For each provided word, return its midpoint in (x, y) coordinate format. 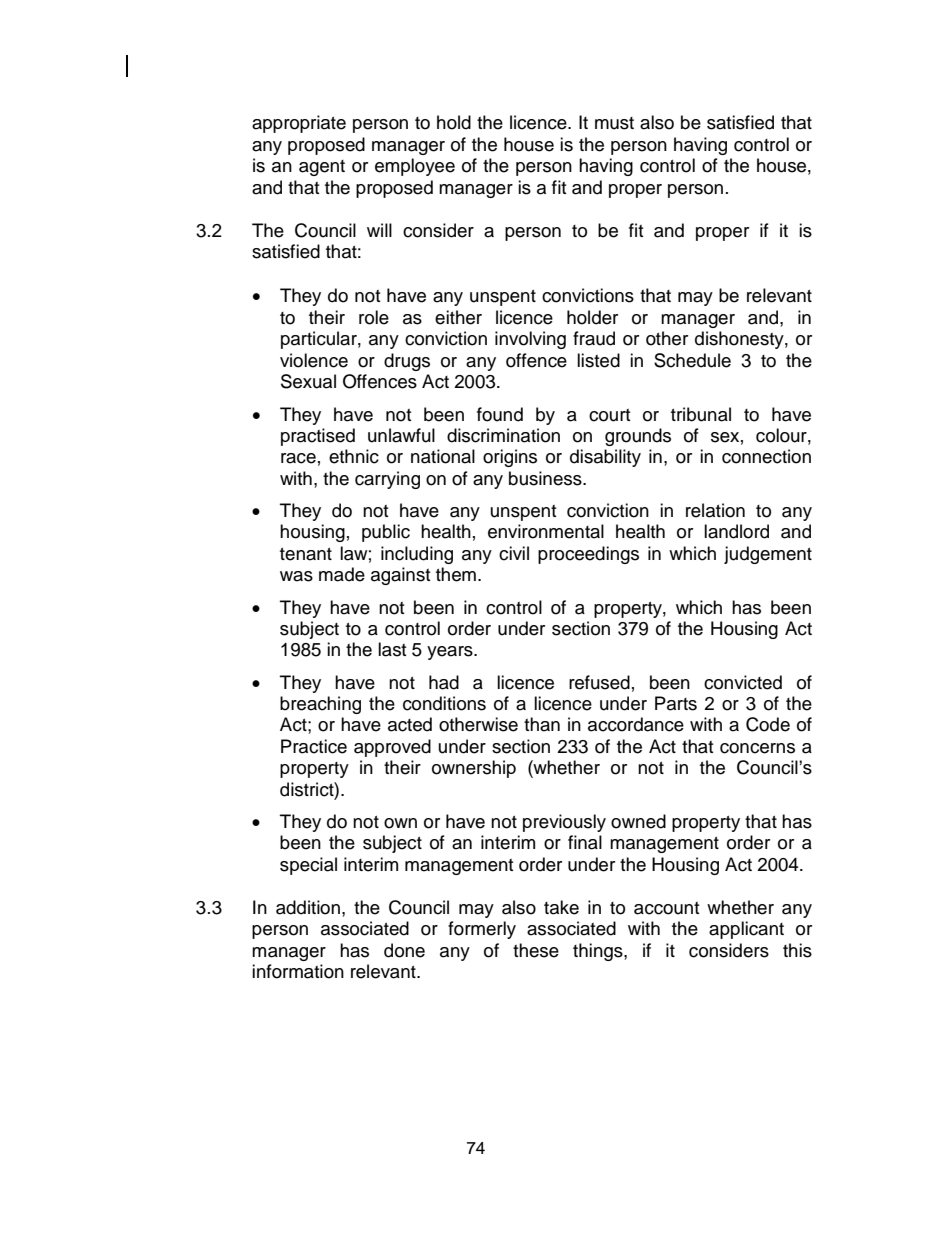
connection (766, 456)
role (374, 317)
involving (530, 340)
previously (564, 823)
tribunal (701, 414)
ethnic (354, 456)
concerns (757, 748)
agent (322, 168)
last (392, 649)
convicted (743, 682)
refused (599, 682)
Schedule (692, 360)
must (614, 123)
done (404, 950)
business (546, 478)
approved (392, 748)
